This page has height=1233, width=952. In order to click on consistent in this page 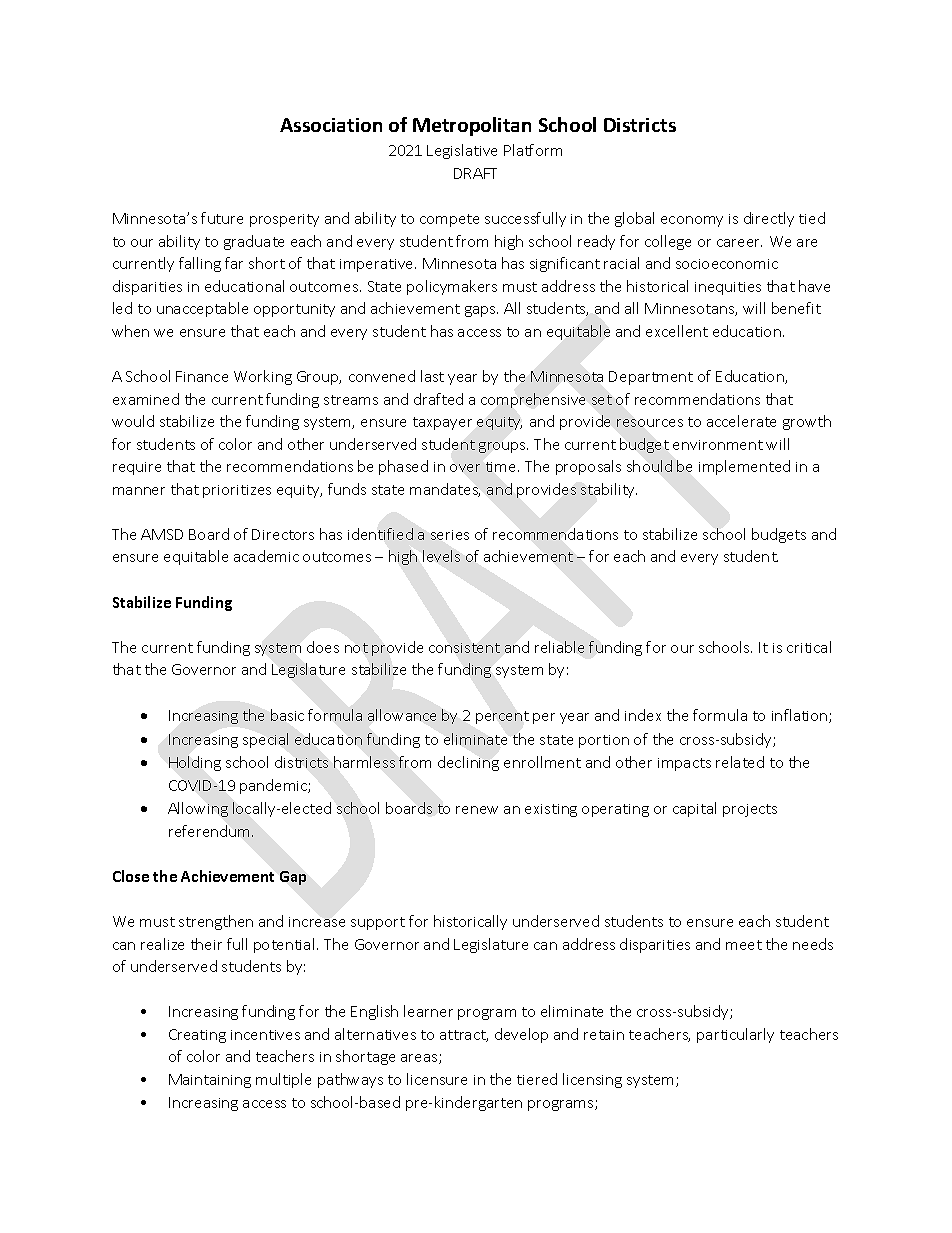, I will do `click(464, 648)`.
